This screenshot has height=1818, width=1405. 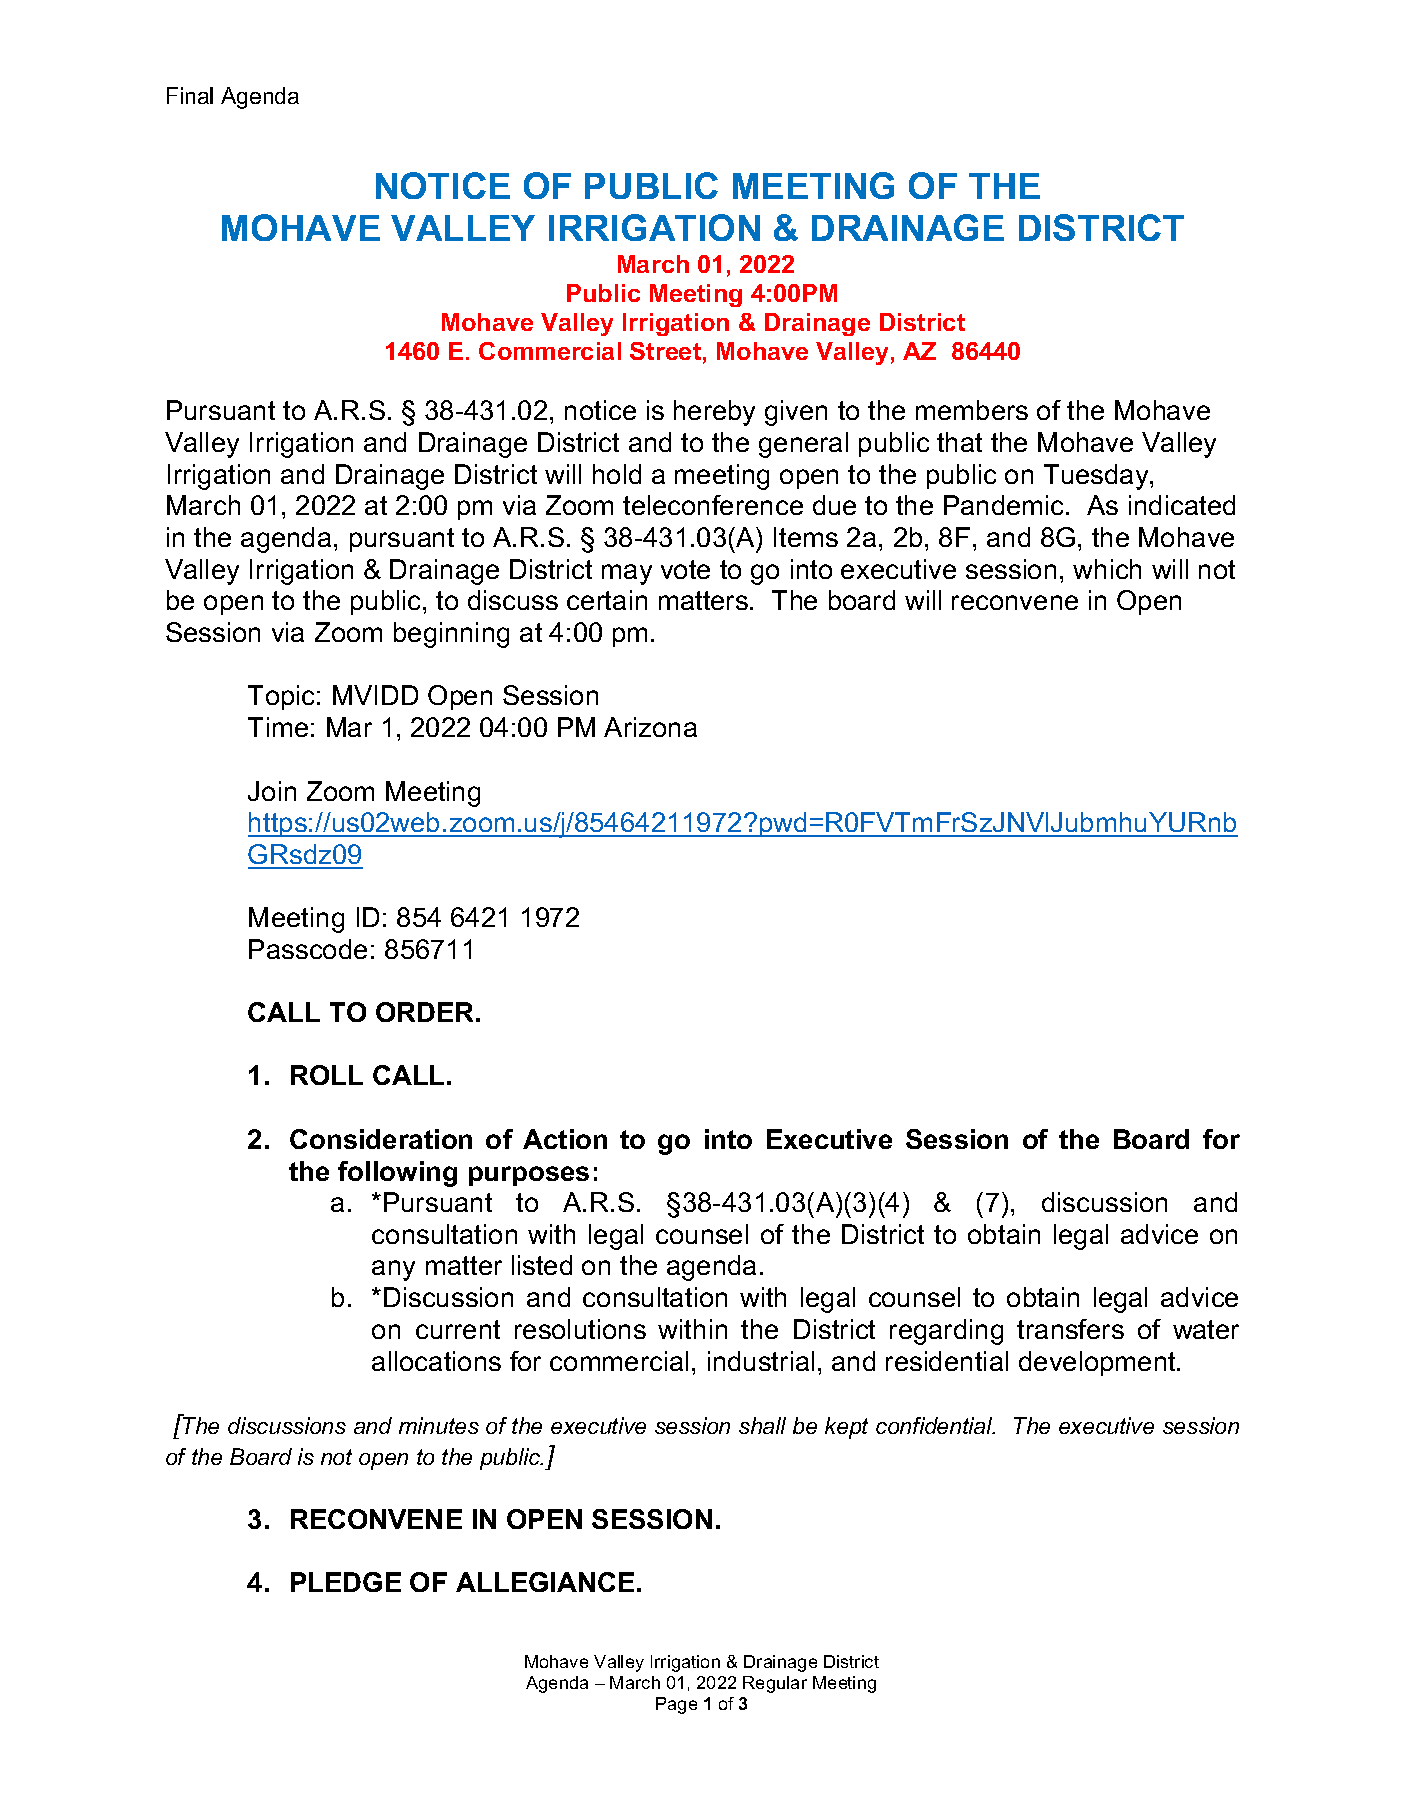 I want to click on which, so click(x=1107, y=569).
